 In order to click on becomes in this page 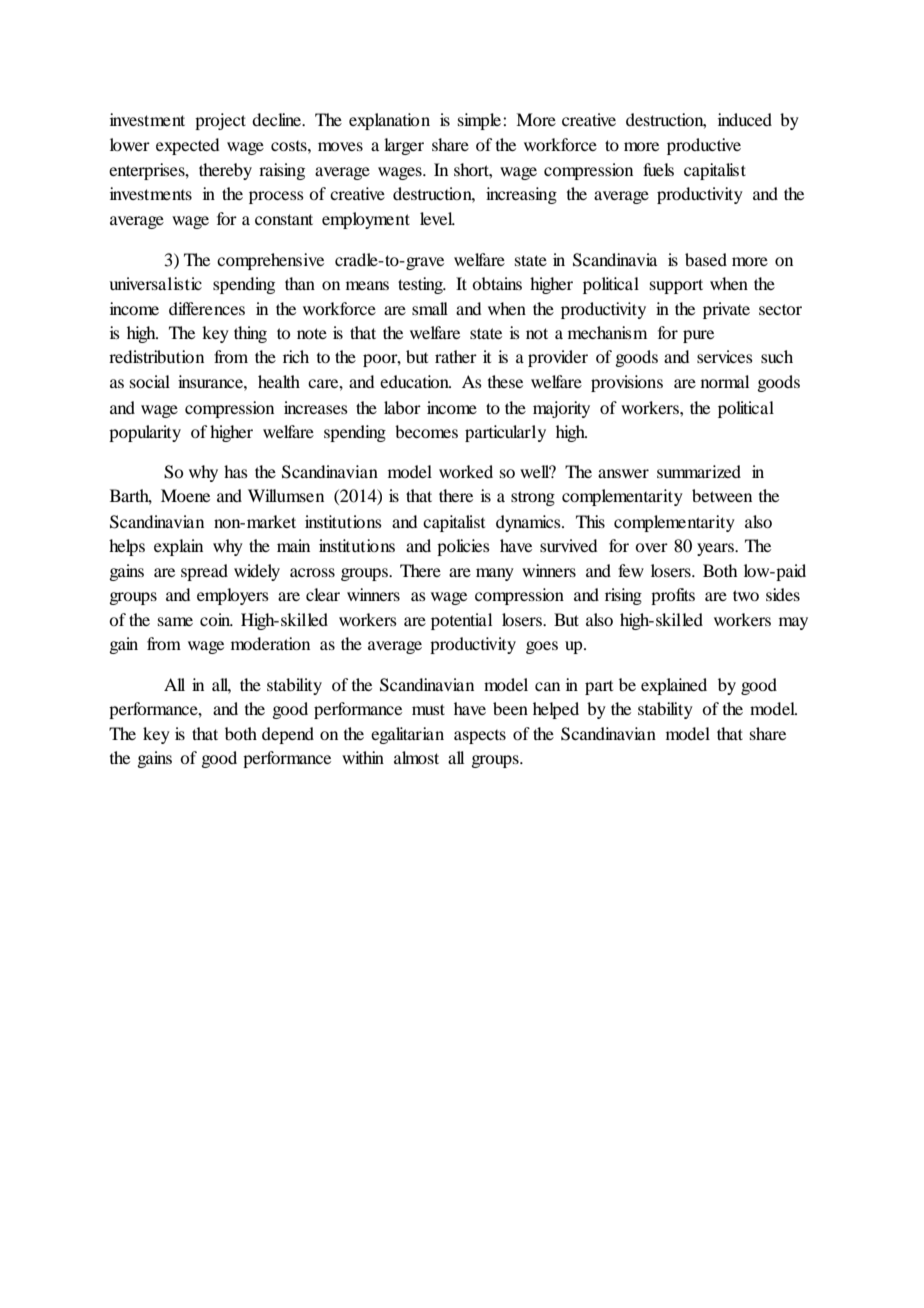, I will do `click(426, 431)`.
